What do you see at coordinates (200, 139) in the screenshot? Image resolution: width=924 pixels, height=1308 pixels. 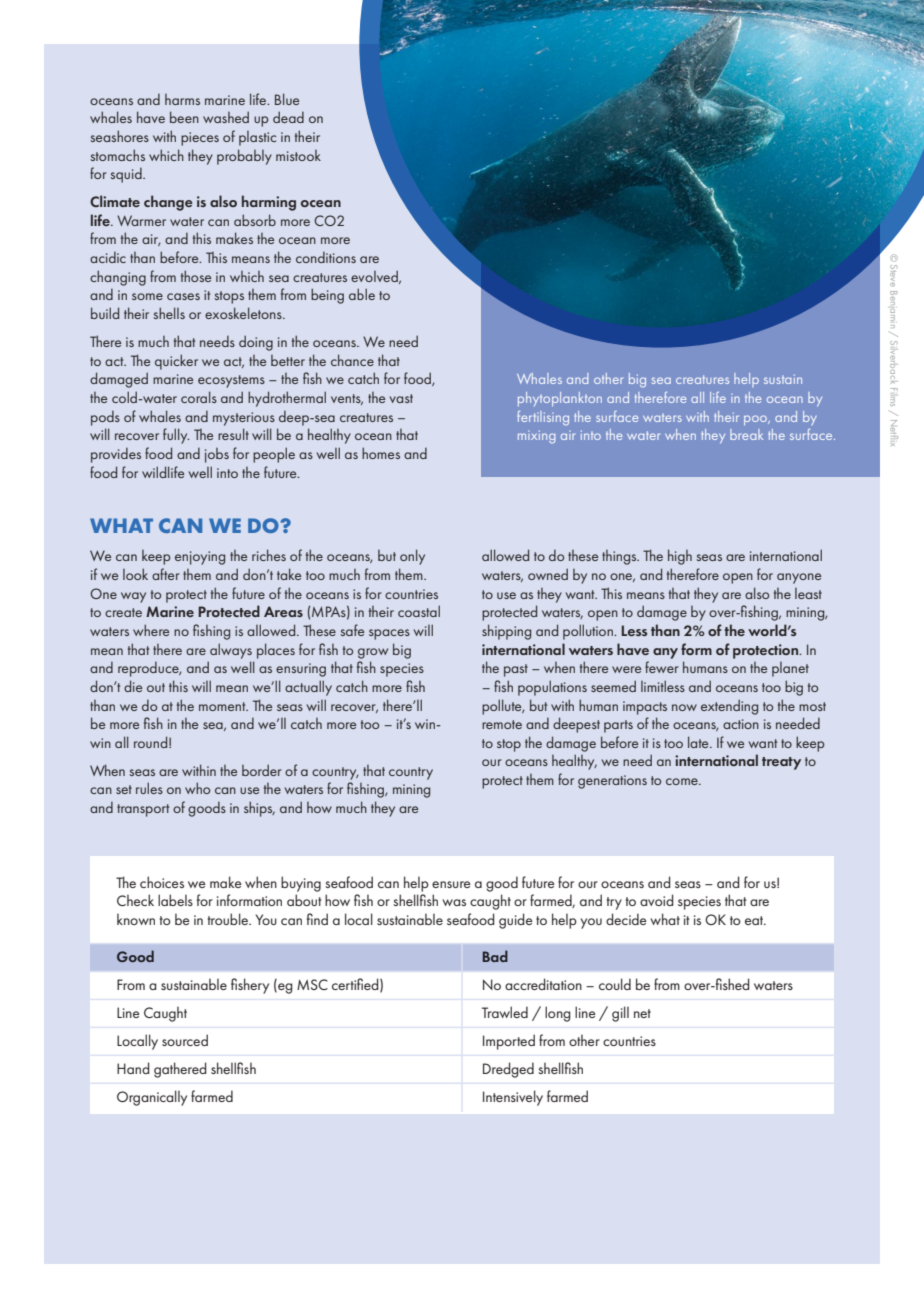 I see `pieces` at bounding box center [200, 139].
